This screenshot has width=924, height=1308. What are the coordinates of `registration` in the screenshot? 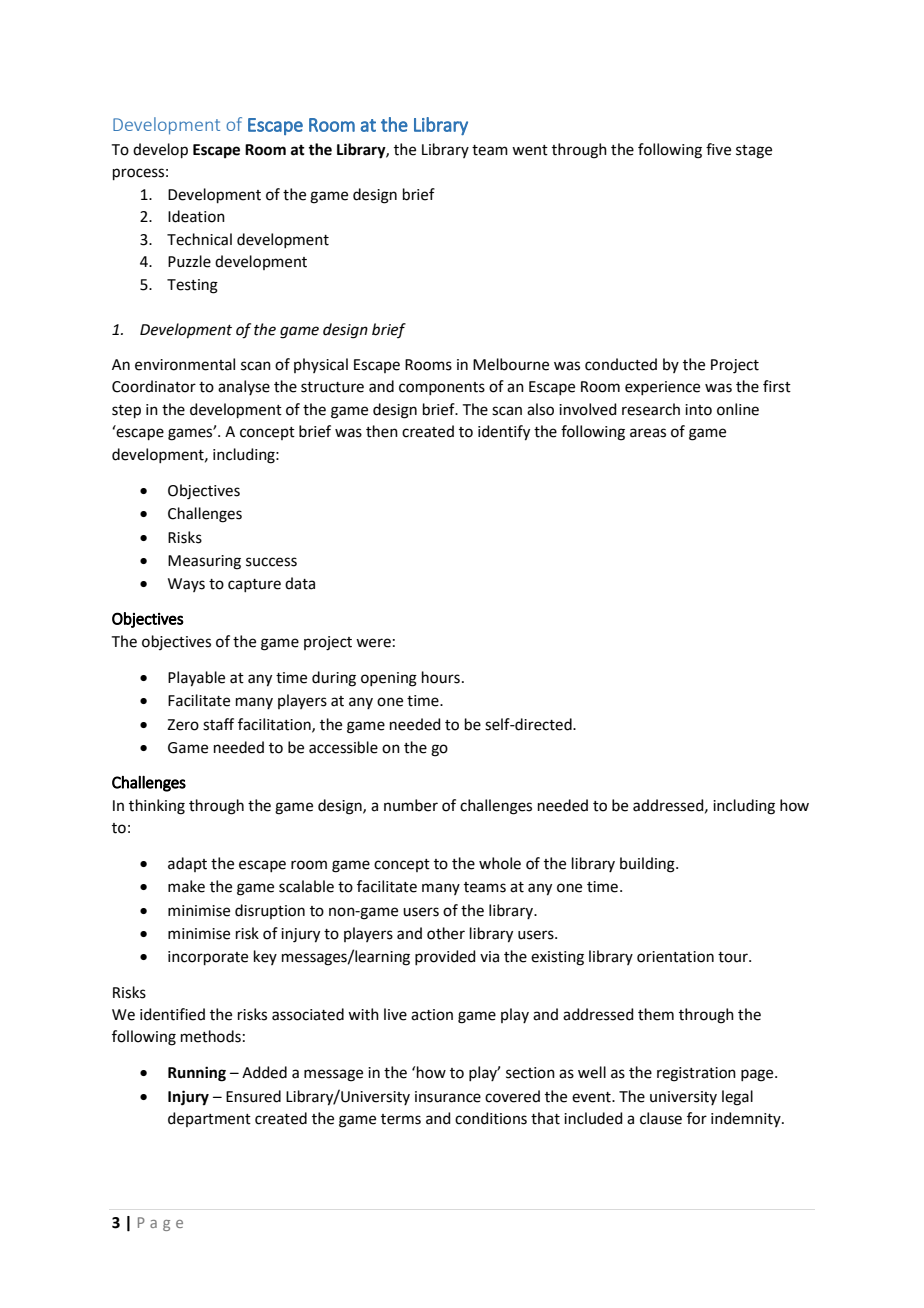 It's located at (696, 1074).
